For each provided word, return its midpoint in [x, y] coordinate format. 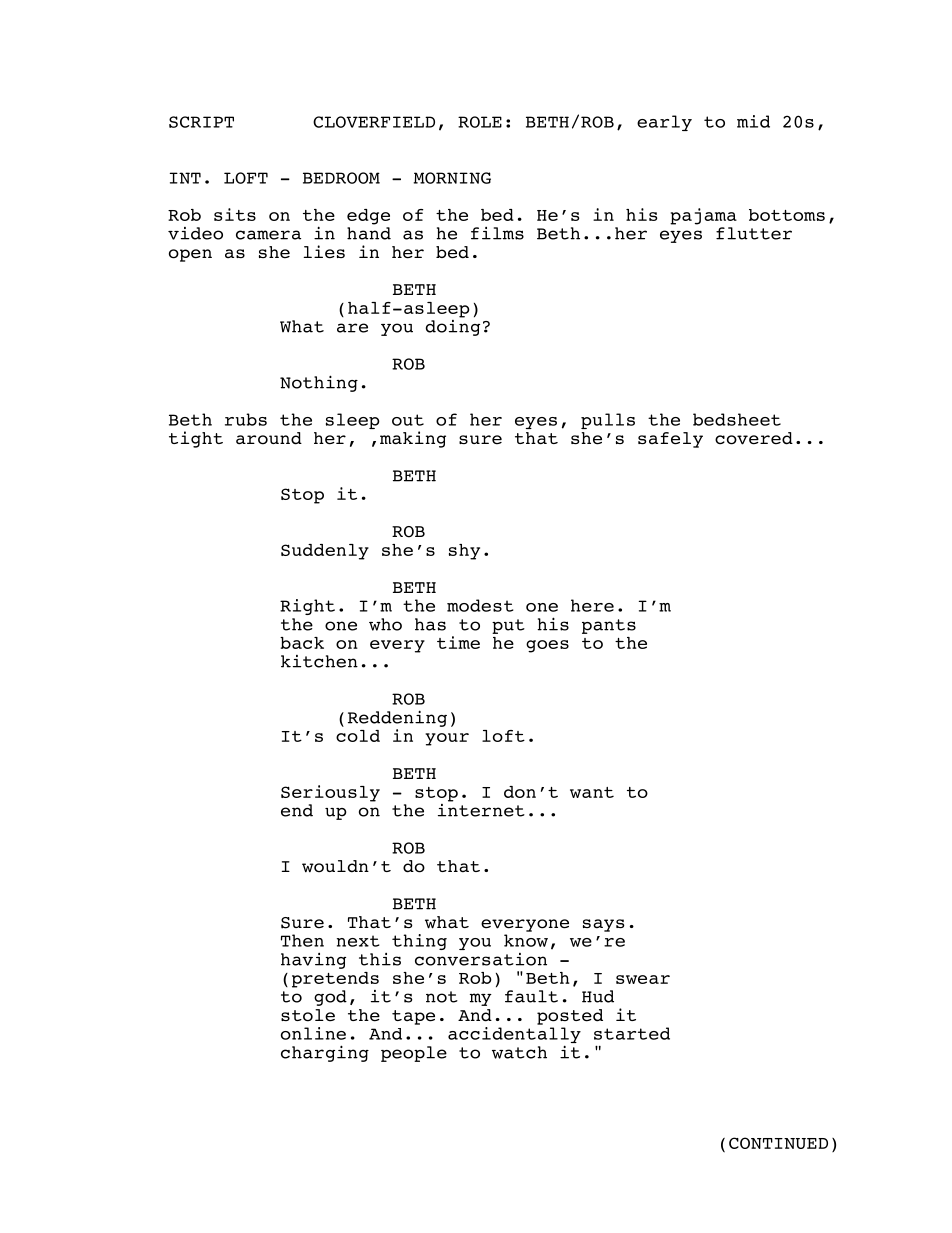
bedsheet [737, 419]
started [632, 1033]
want [592, 792]
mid [753, 121]
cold [358, 736]
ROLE [480, 122]
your [447, 739]
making [413, 439]
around [269, 438]
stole [308, 1015]
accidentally [514, 1036]
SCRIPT [201, 122]
